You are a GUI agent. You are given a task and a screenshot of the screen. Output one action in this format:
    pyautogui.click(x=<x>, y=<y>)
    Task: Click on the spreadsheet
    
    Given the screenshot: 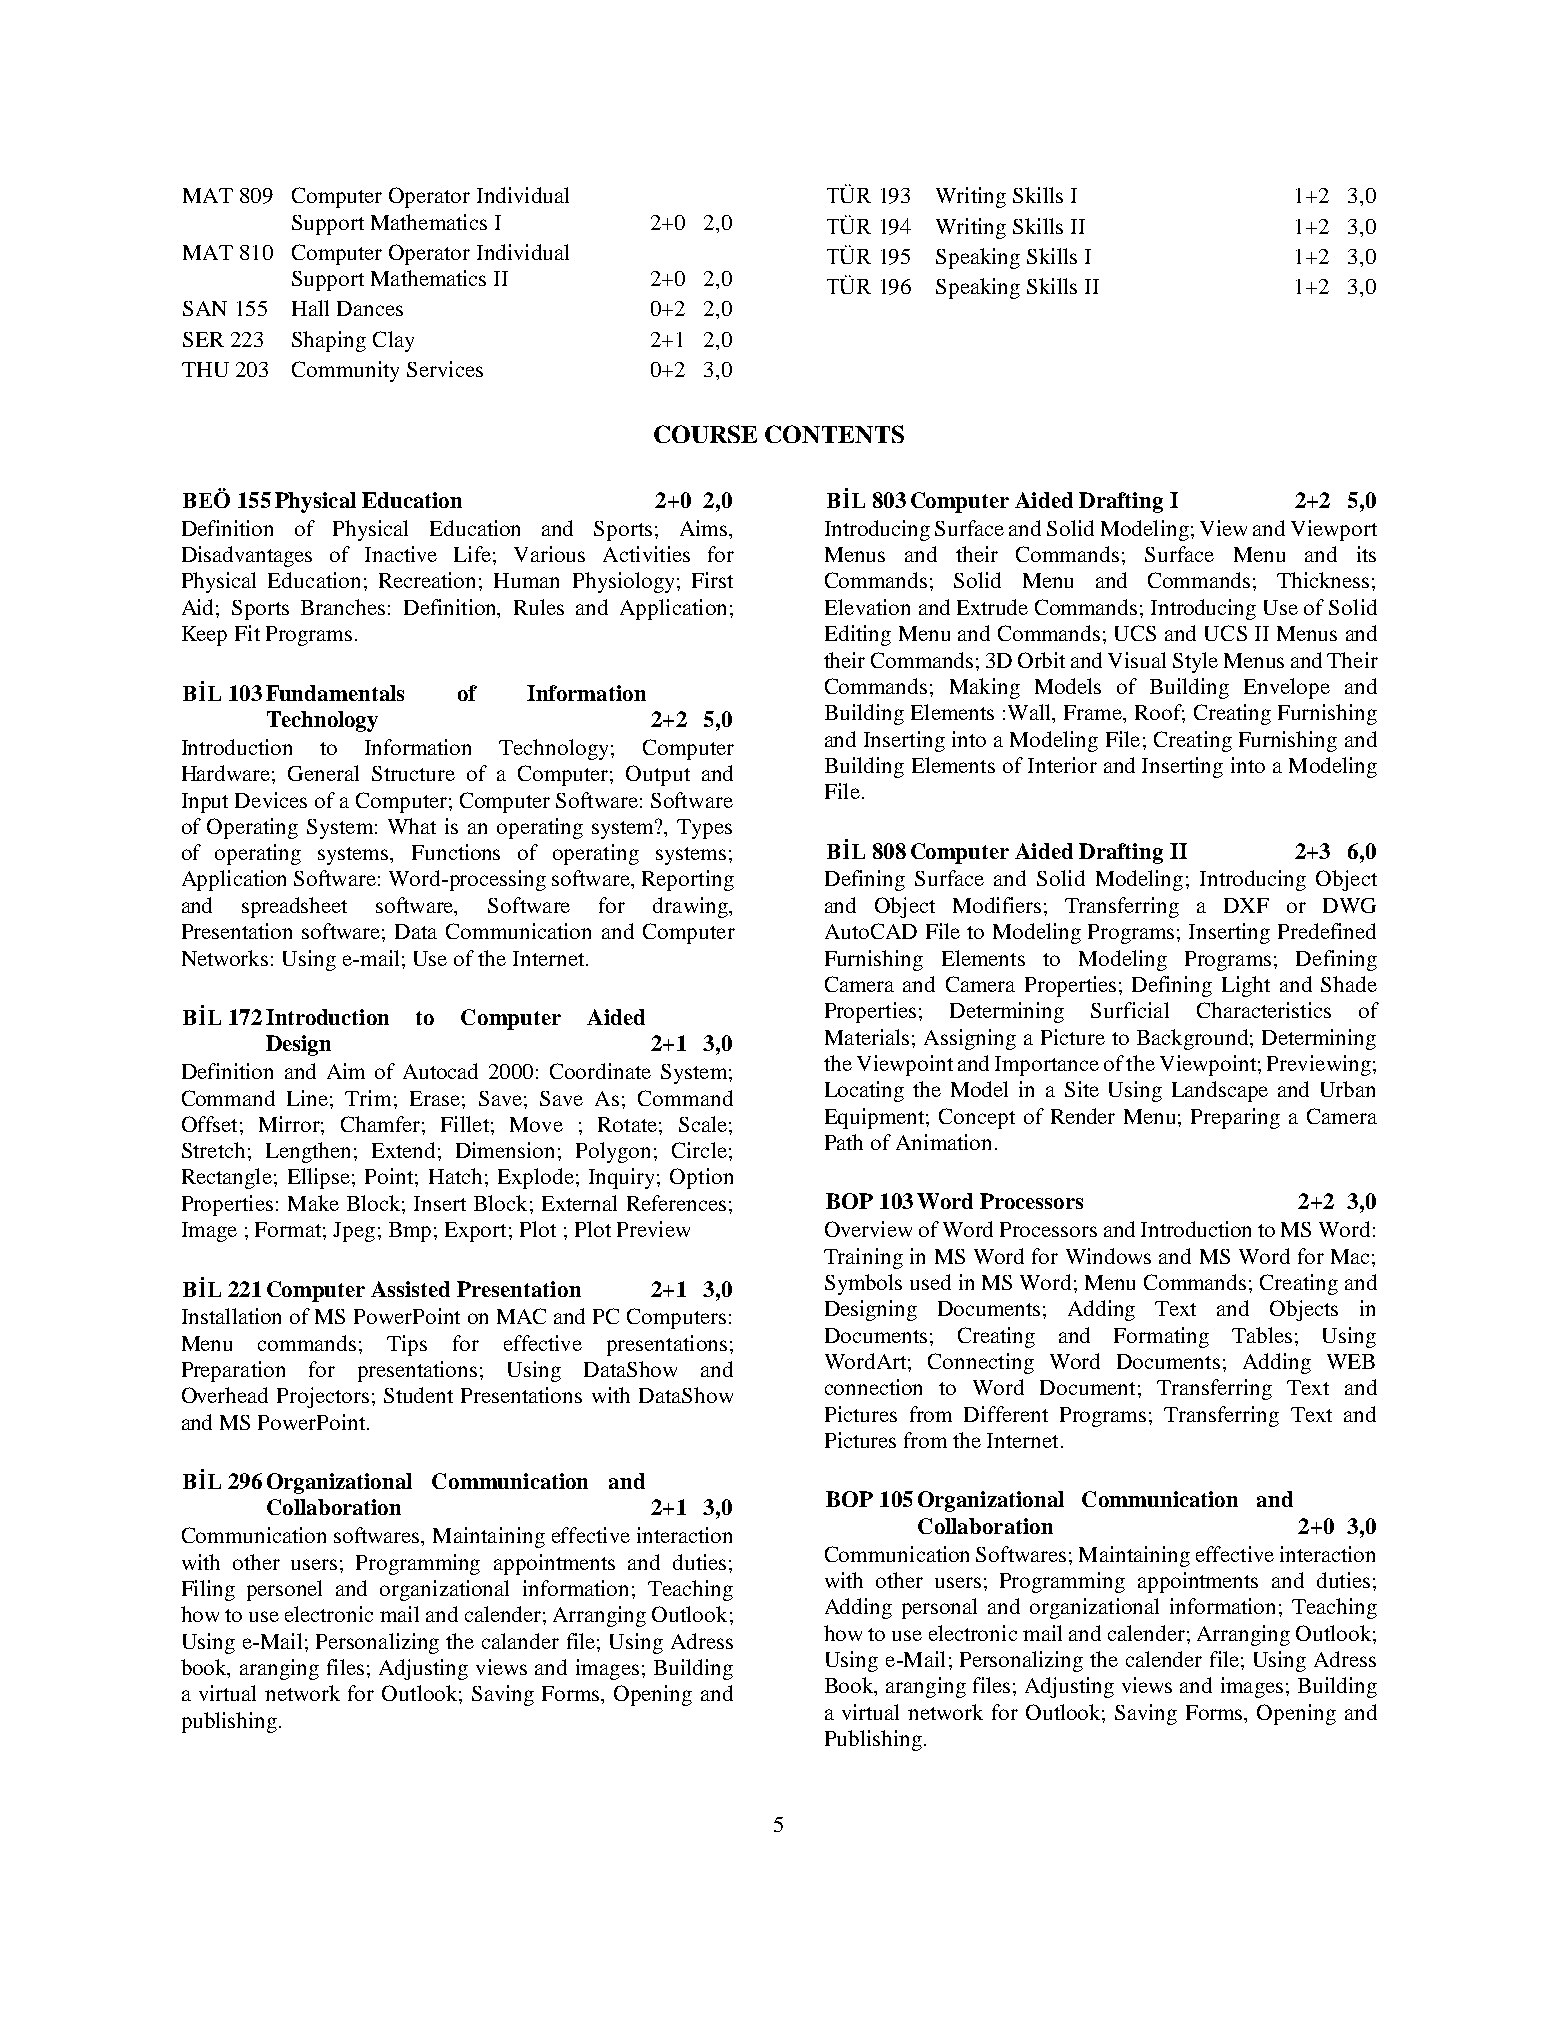 What is the action you would take?
    pyautogui.click(x=294, y=907)
